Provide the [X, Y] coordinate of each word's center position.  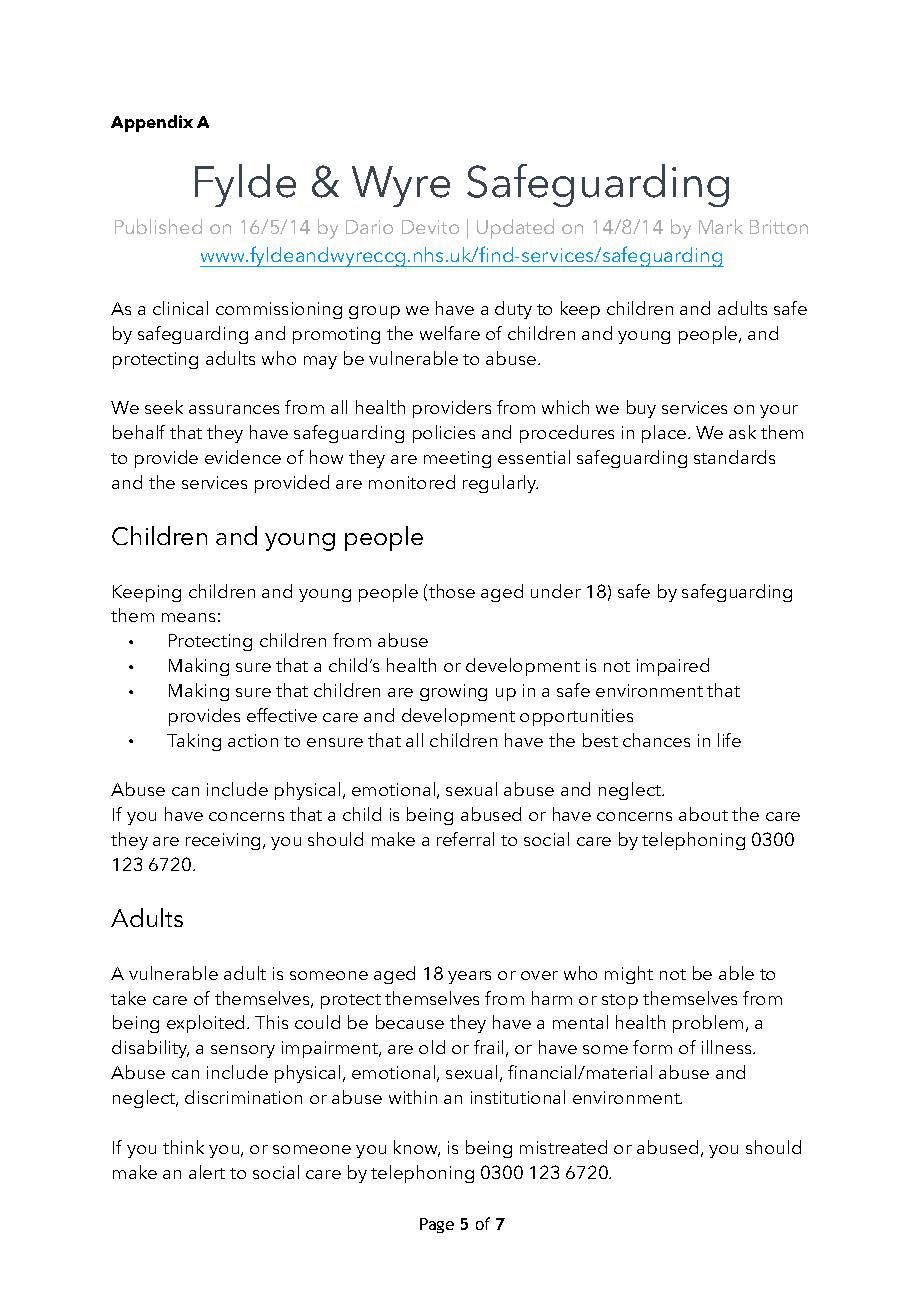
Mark [721, 226]
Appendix [152, 123]
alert [207, 1172]
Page [437, 1225]
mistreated [563, 1147]
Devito [430, 227]
